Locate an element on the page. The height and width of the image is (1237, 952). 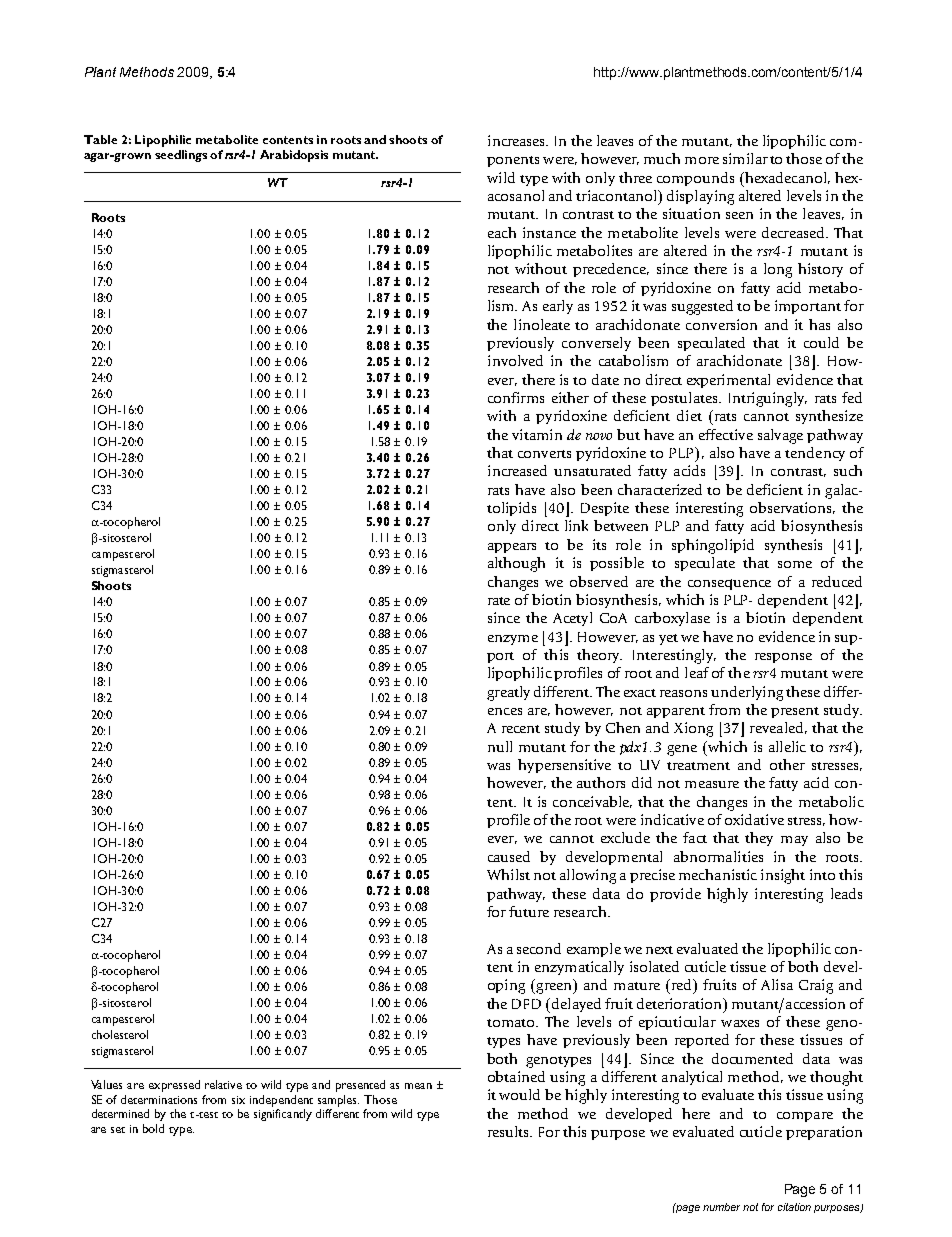
enzyme is located at coordinates (513, 640).
